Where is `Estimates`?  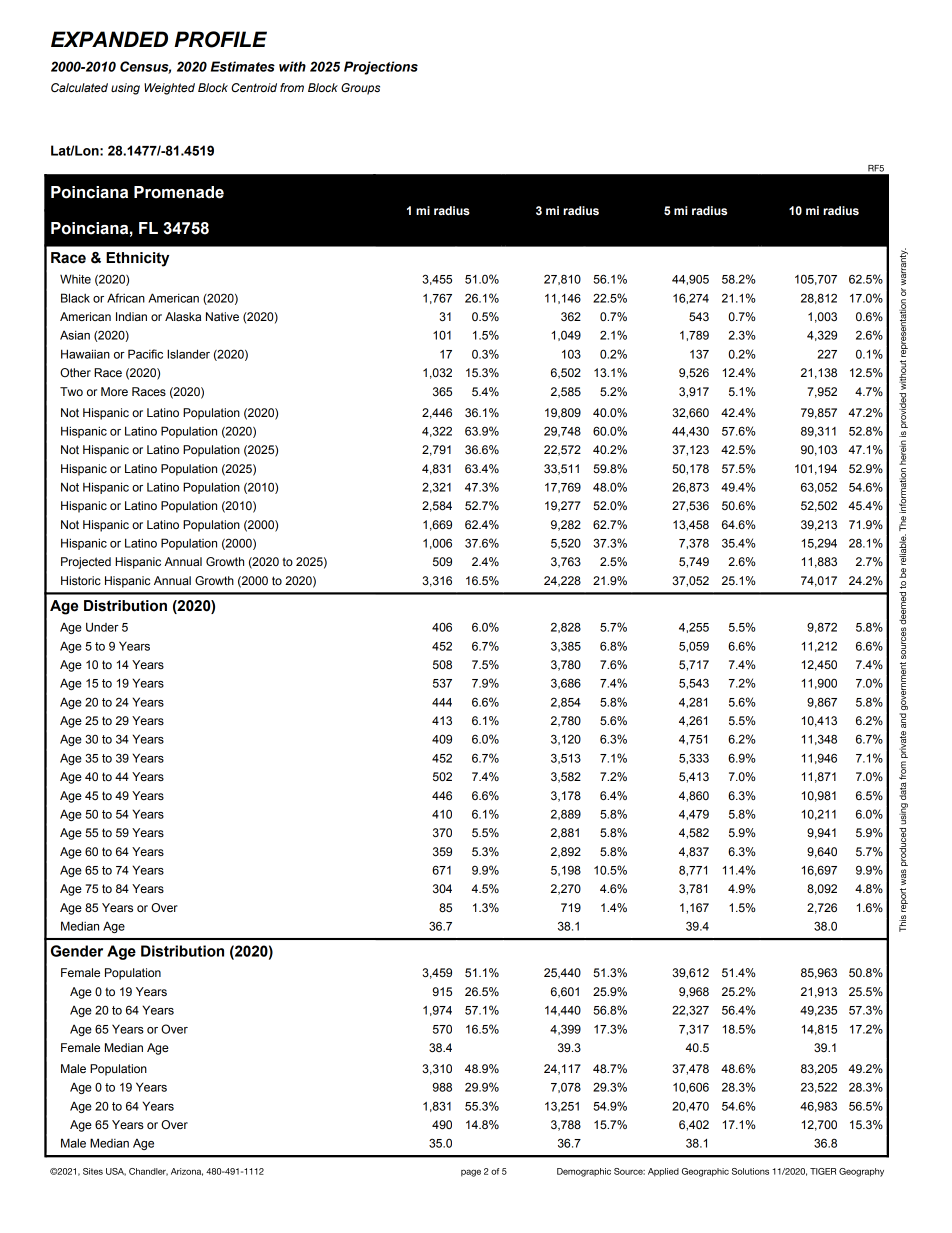 Estimates is located at coordinates (243, 66).
